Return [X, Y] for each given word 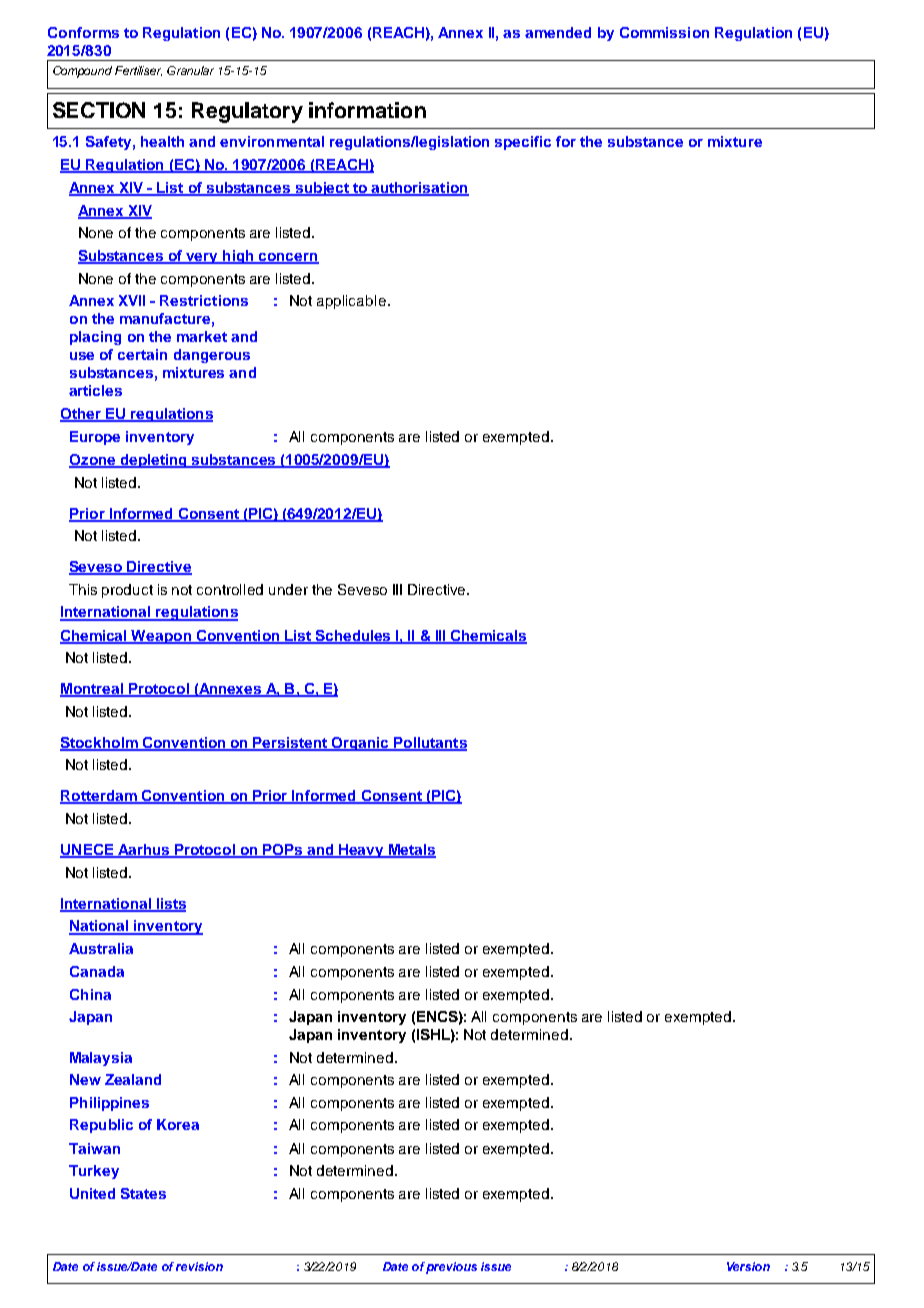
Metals [411, 851]
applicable [351, 302]
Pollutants [429, 744]
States [143, 1193]
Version [748, 1266]
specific [523, 143]
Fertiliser [138, 71]
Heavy [361, 851]
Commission [664, 32]
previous [451, 1268]
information [367, 110]
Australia [101, 948]
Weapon [161, 637]
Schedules [354, 636]
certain [142, 354]
